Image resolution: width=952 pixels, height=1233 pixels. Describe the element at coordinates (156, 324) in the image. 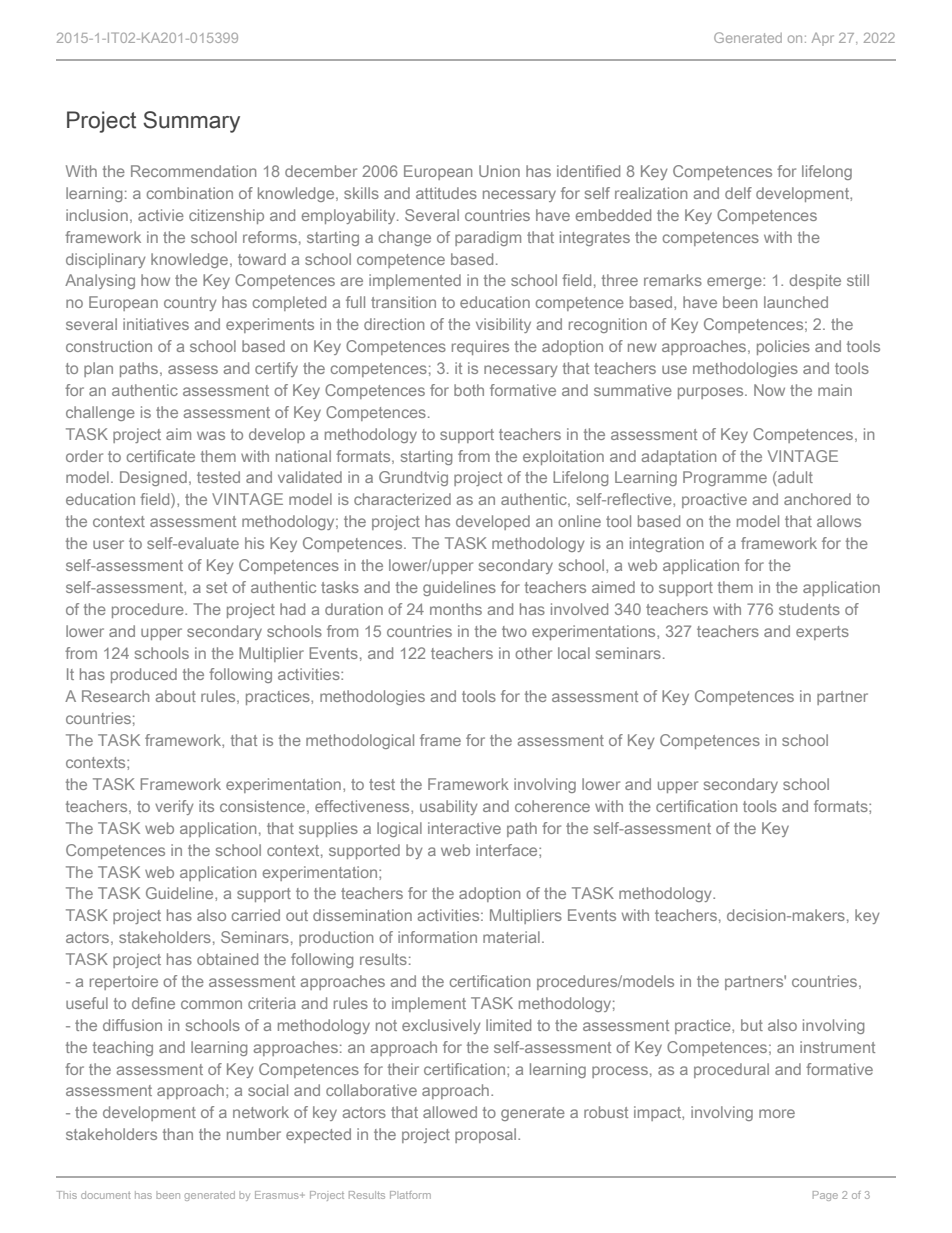

I see `initiatives` at that location.
